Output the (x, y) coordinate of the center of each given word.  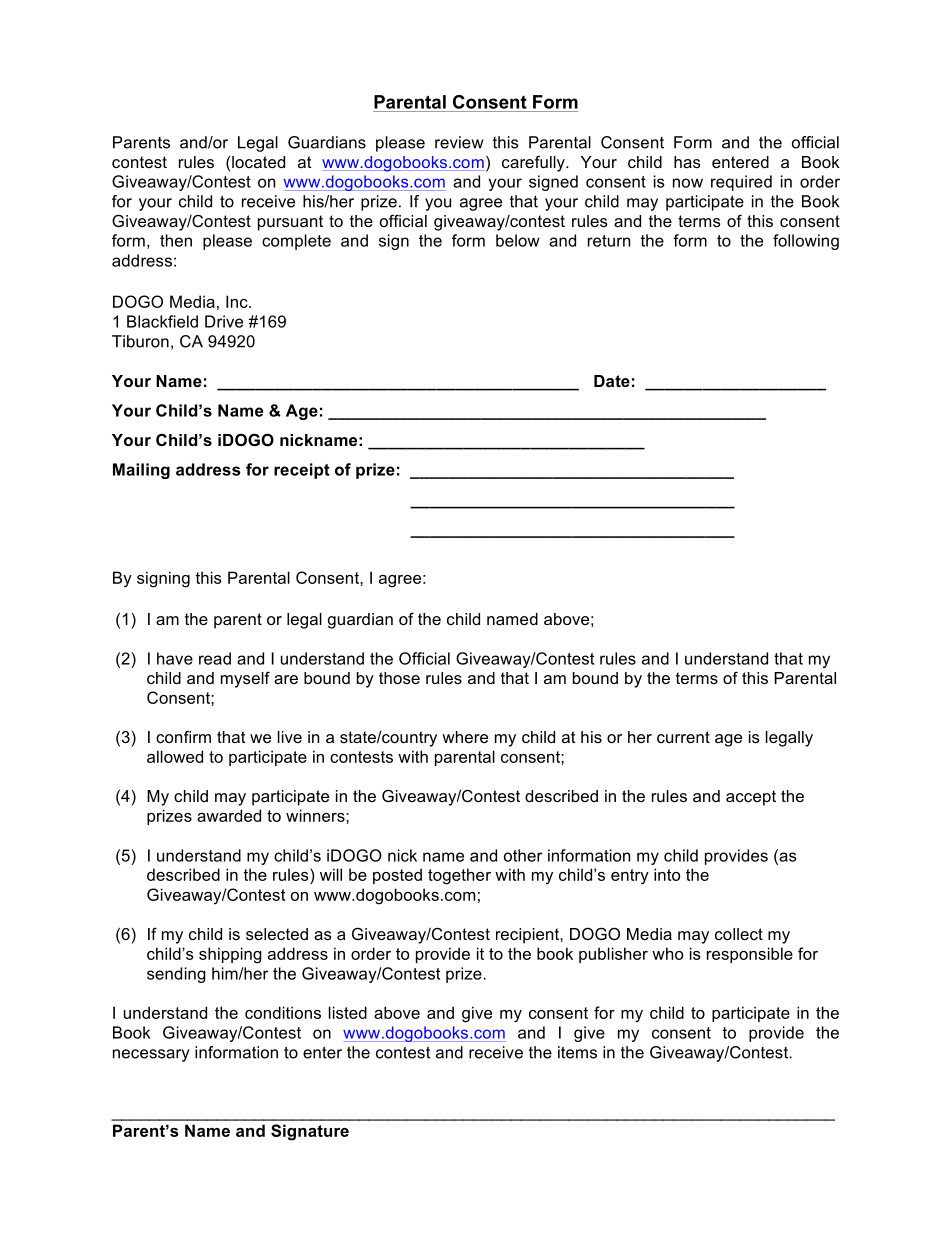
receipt (302, 471)
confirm (183, 736)
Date (612, 381)
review (459, 142)
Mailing (141, 471)
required (741, 183)
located (258, 162)
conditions (283, 1012)
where (465, 737)
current (683, 737)
